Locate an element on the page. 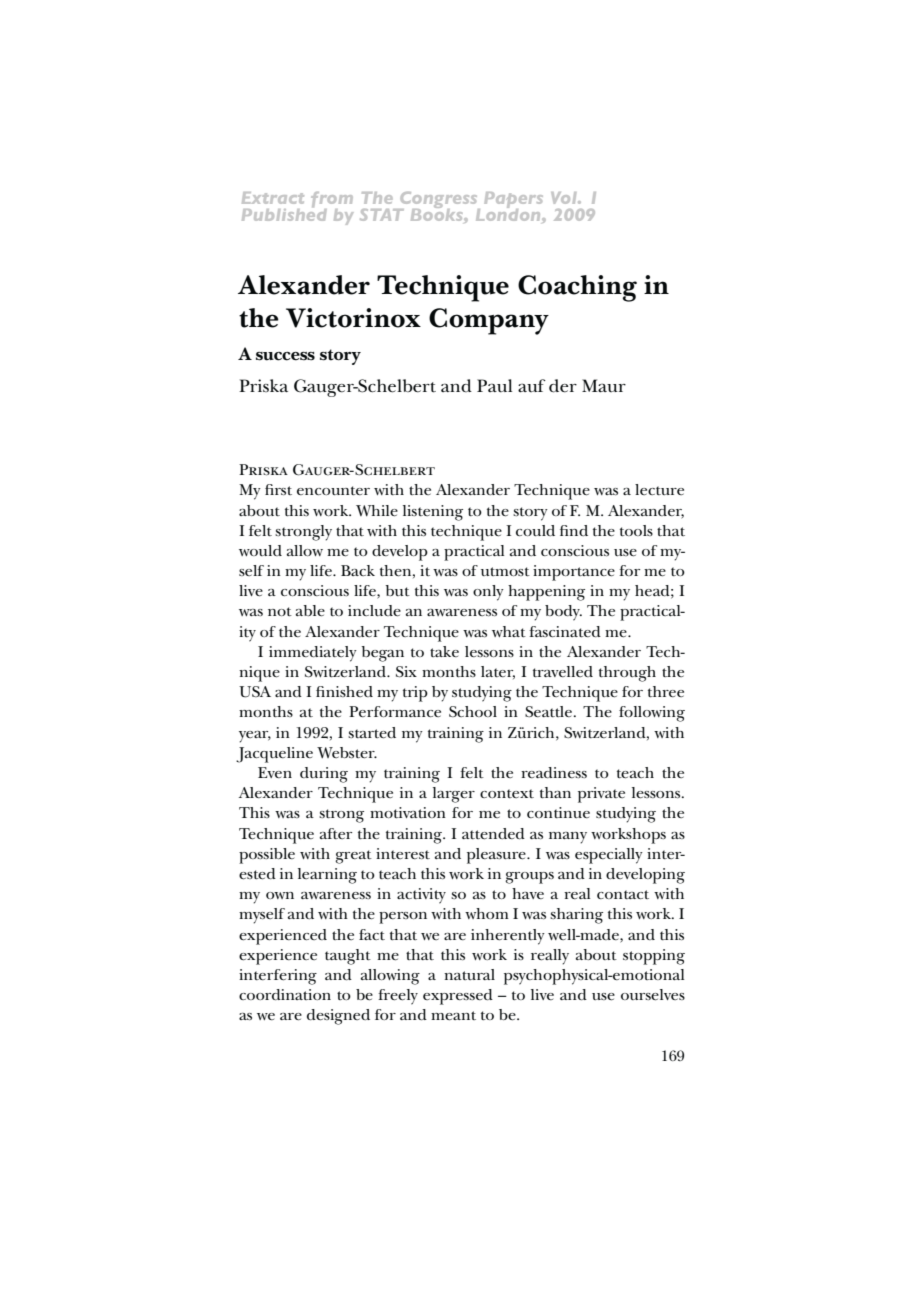 The image size is (924, 1308). Published is located at coordinates (284, 213).
